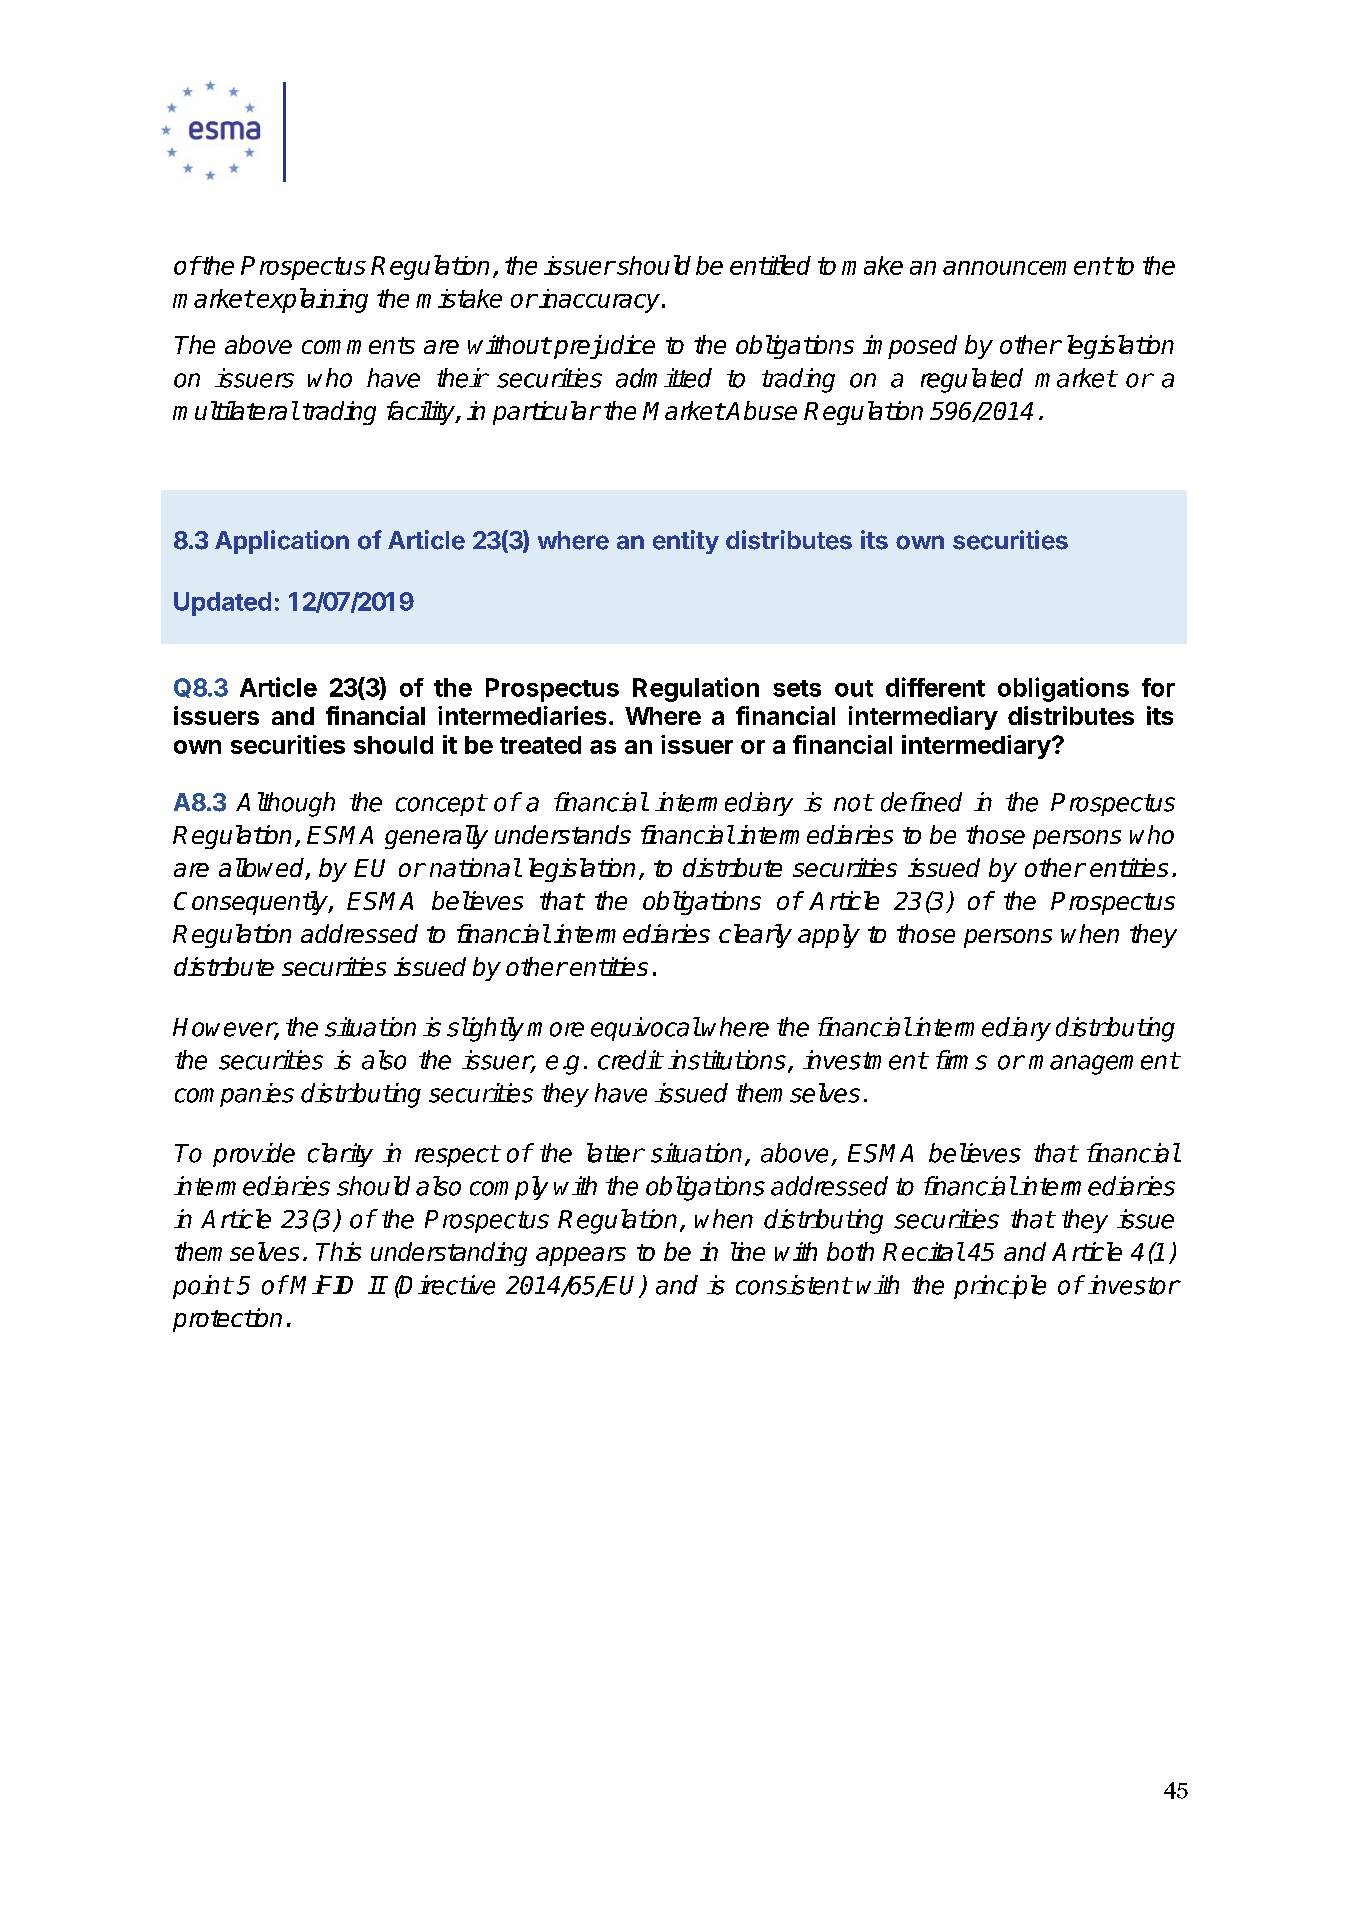 This screenshot has height=1908, width=1349. I want to click on Consequently, so click(252, 903).
